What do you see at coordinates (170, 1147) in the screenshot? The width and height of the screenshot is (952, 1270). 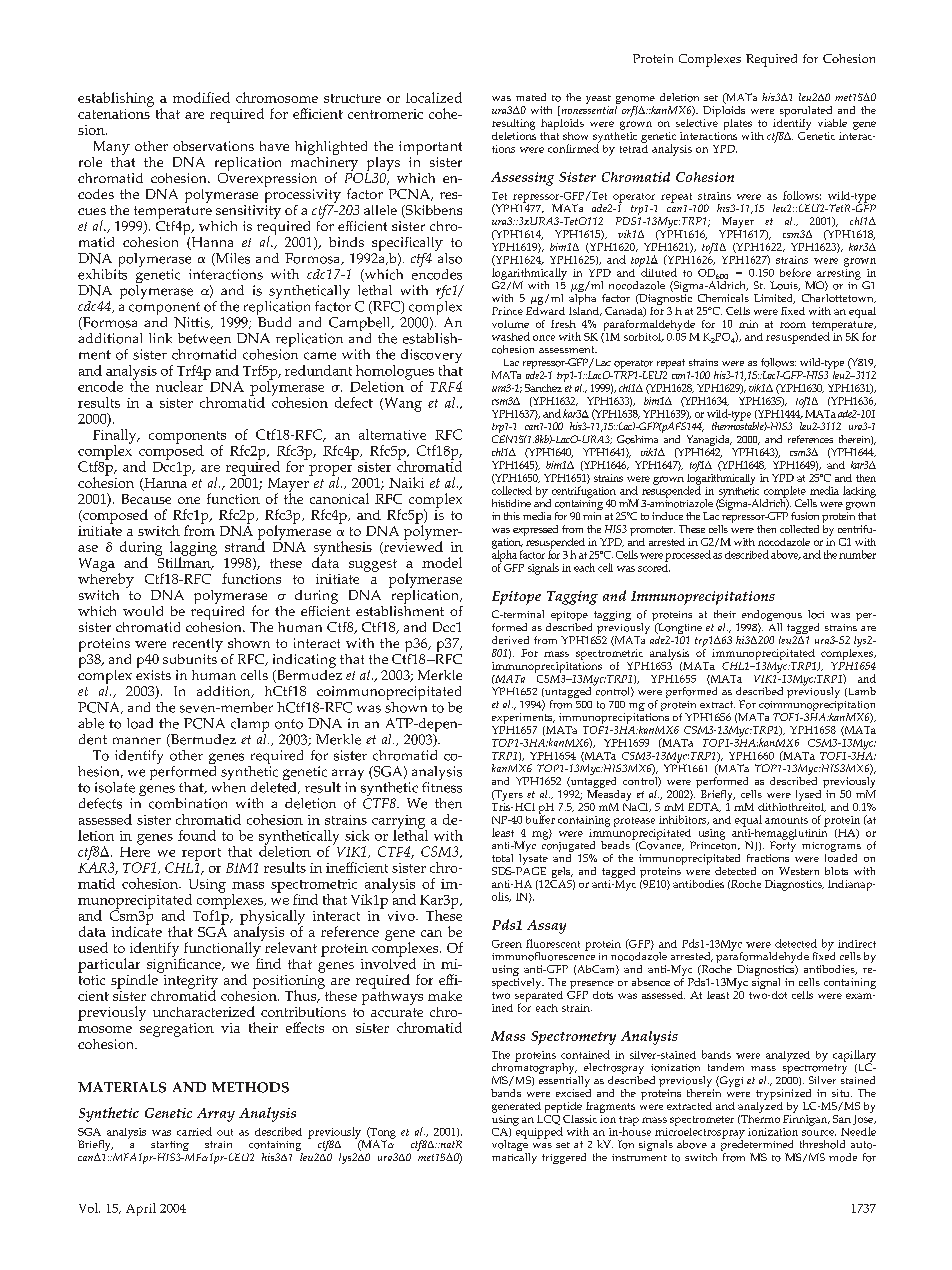 I see `starting` at bounding box center [170, 1147].
